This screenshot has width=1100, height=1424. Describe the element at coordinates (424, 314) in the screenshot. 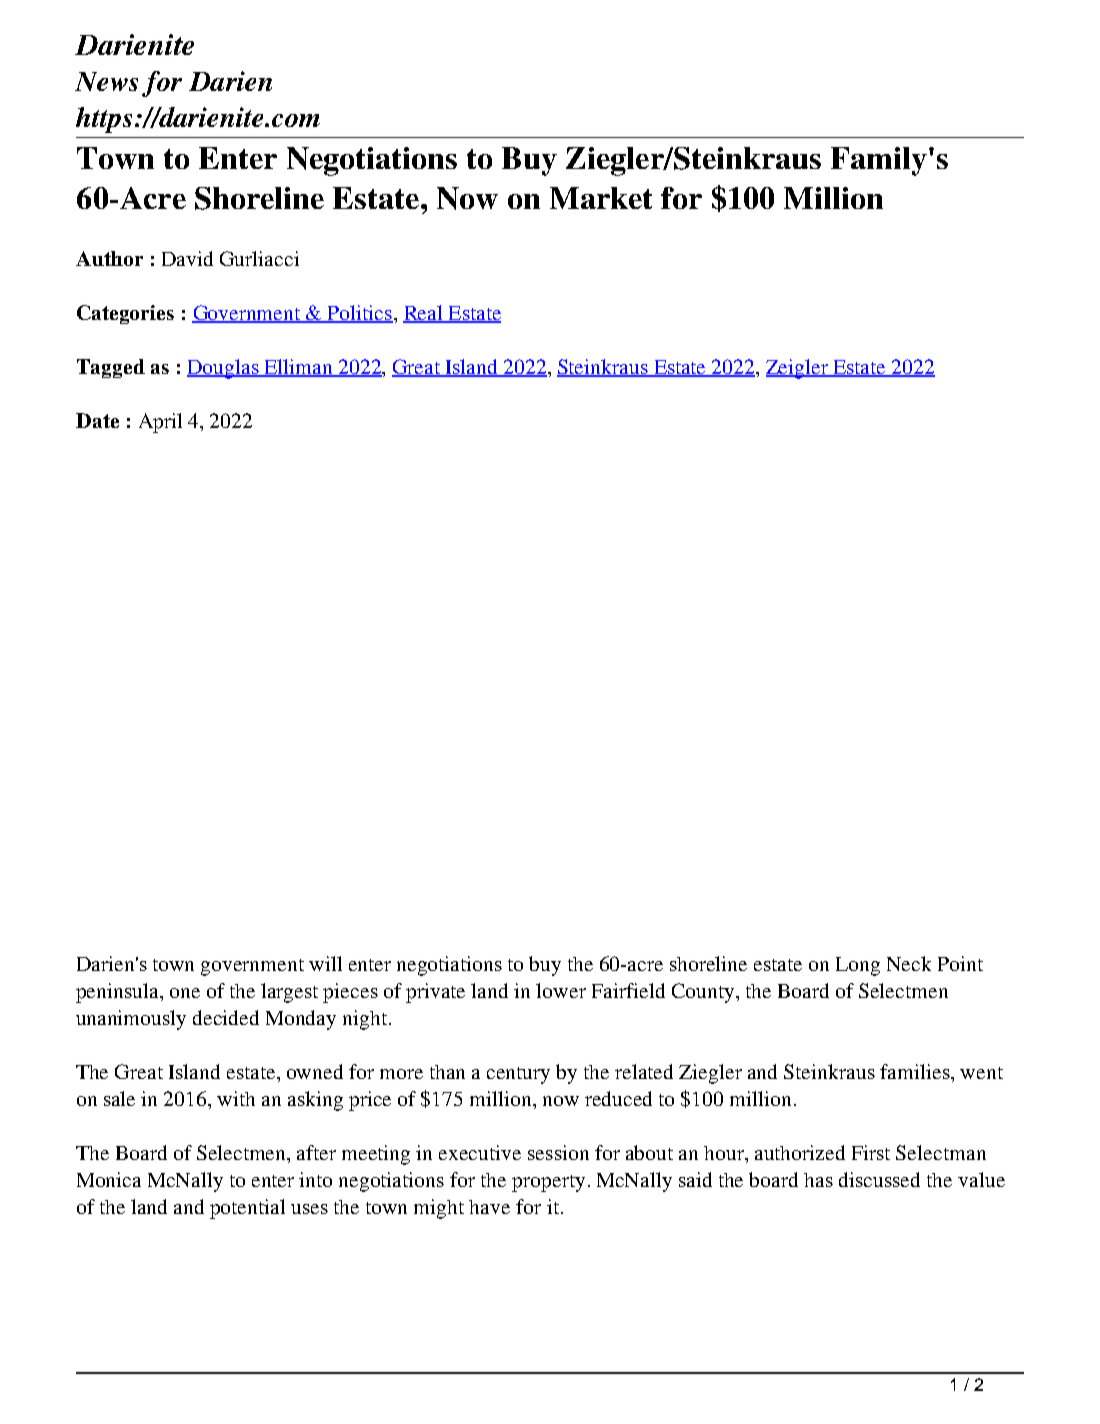

I see `Real` at that location.
